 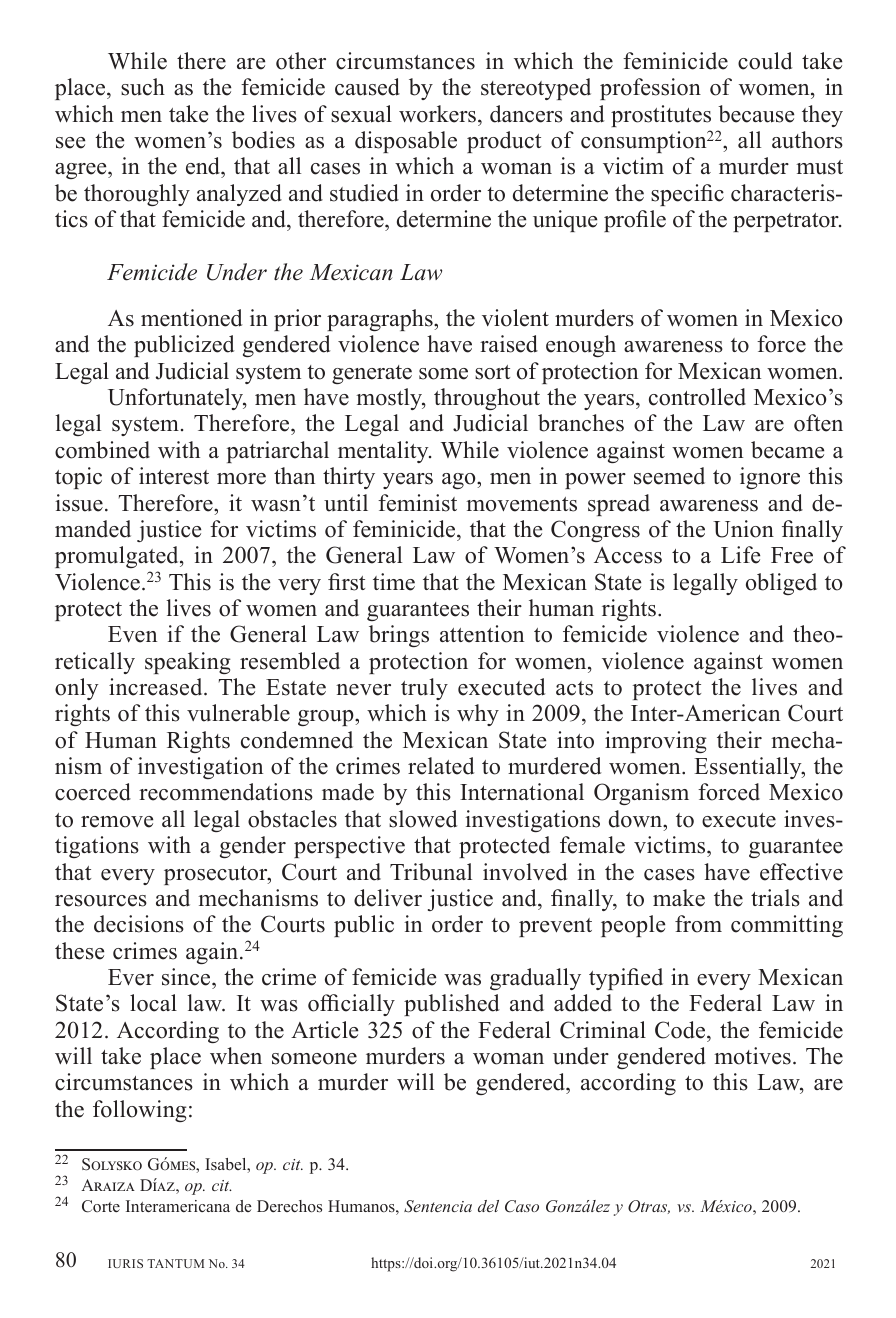 I want to click on increased, so click(x=157, y=687).
